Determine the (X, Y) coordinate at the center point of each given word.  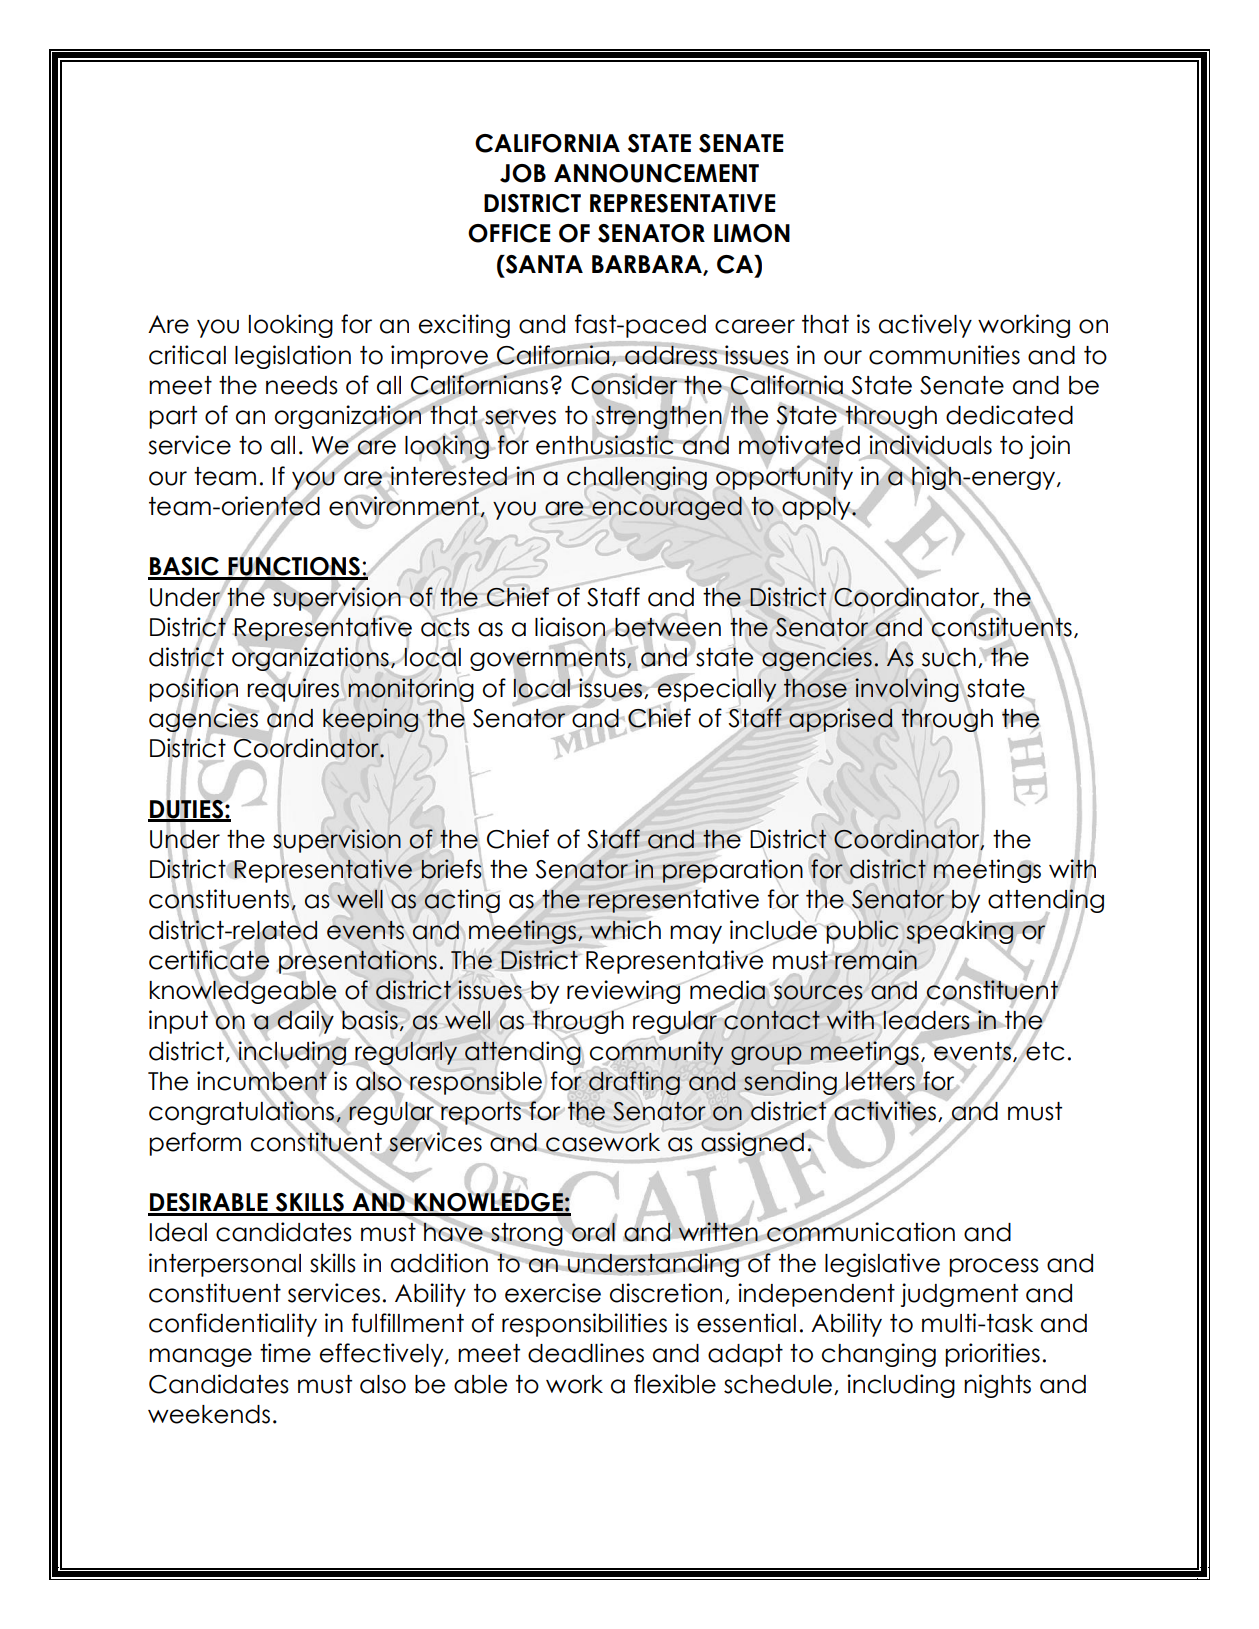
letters (881, 1081)
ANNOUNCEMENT (656, 173)
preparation (732, 871)
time (285, 1353)
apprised (840, 720)
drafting (634, 1083)
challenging (637, 478)
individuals (929, 445)
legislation (293, 357)
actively (925, 326)
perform (195, 1144)
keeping (370, 720)
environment (405, 506)
